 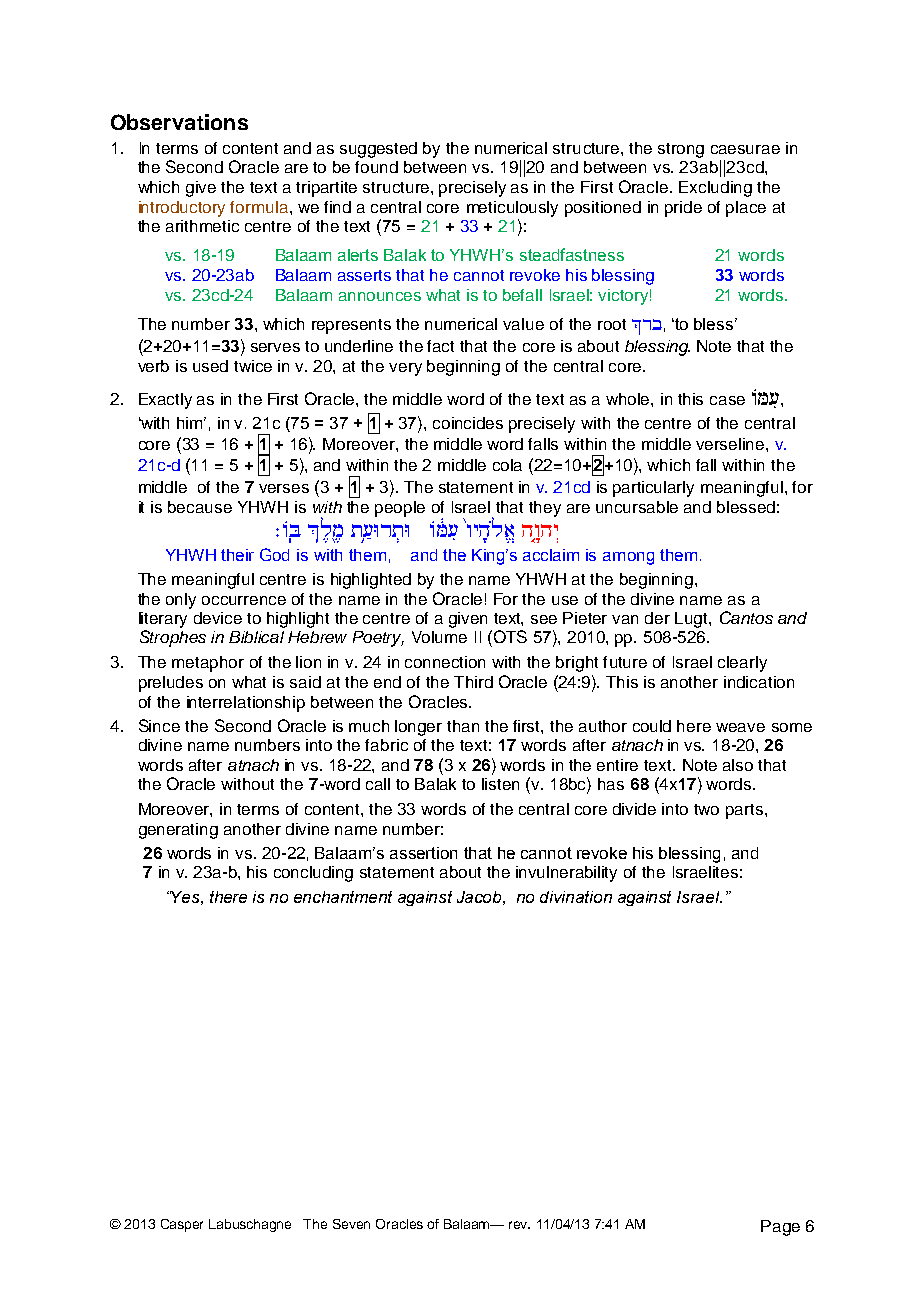 I want to click on Observations, so click(x=179, y=122).
